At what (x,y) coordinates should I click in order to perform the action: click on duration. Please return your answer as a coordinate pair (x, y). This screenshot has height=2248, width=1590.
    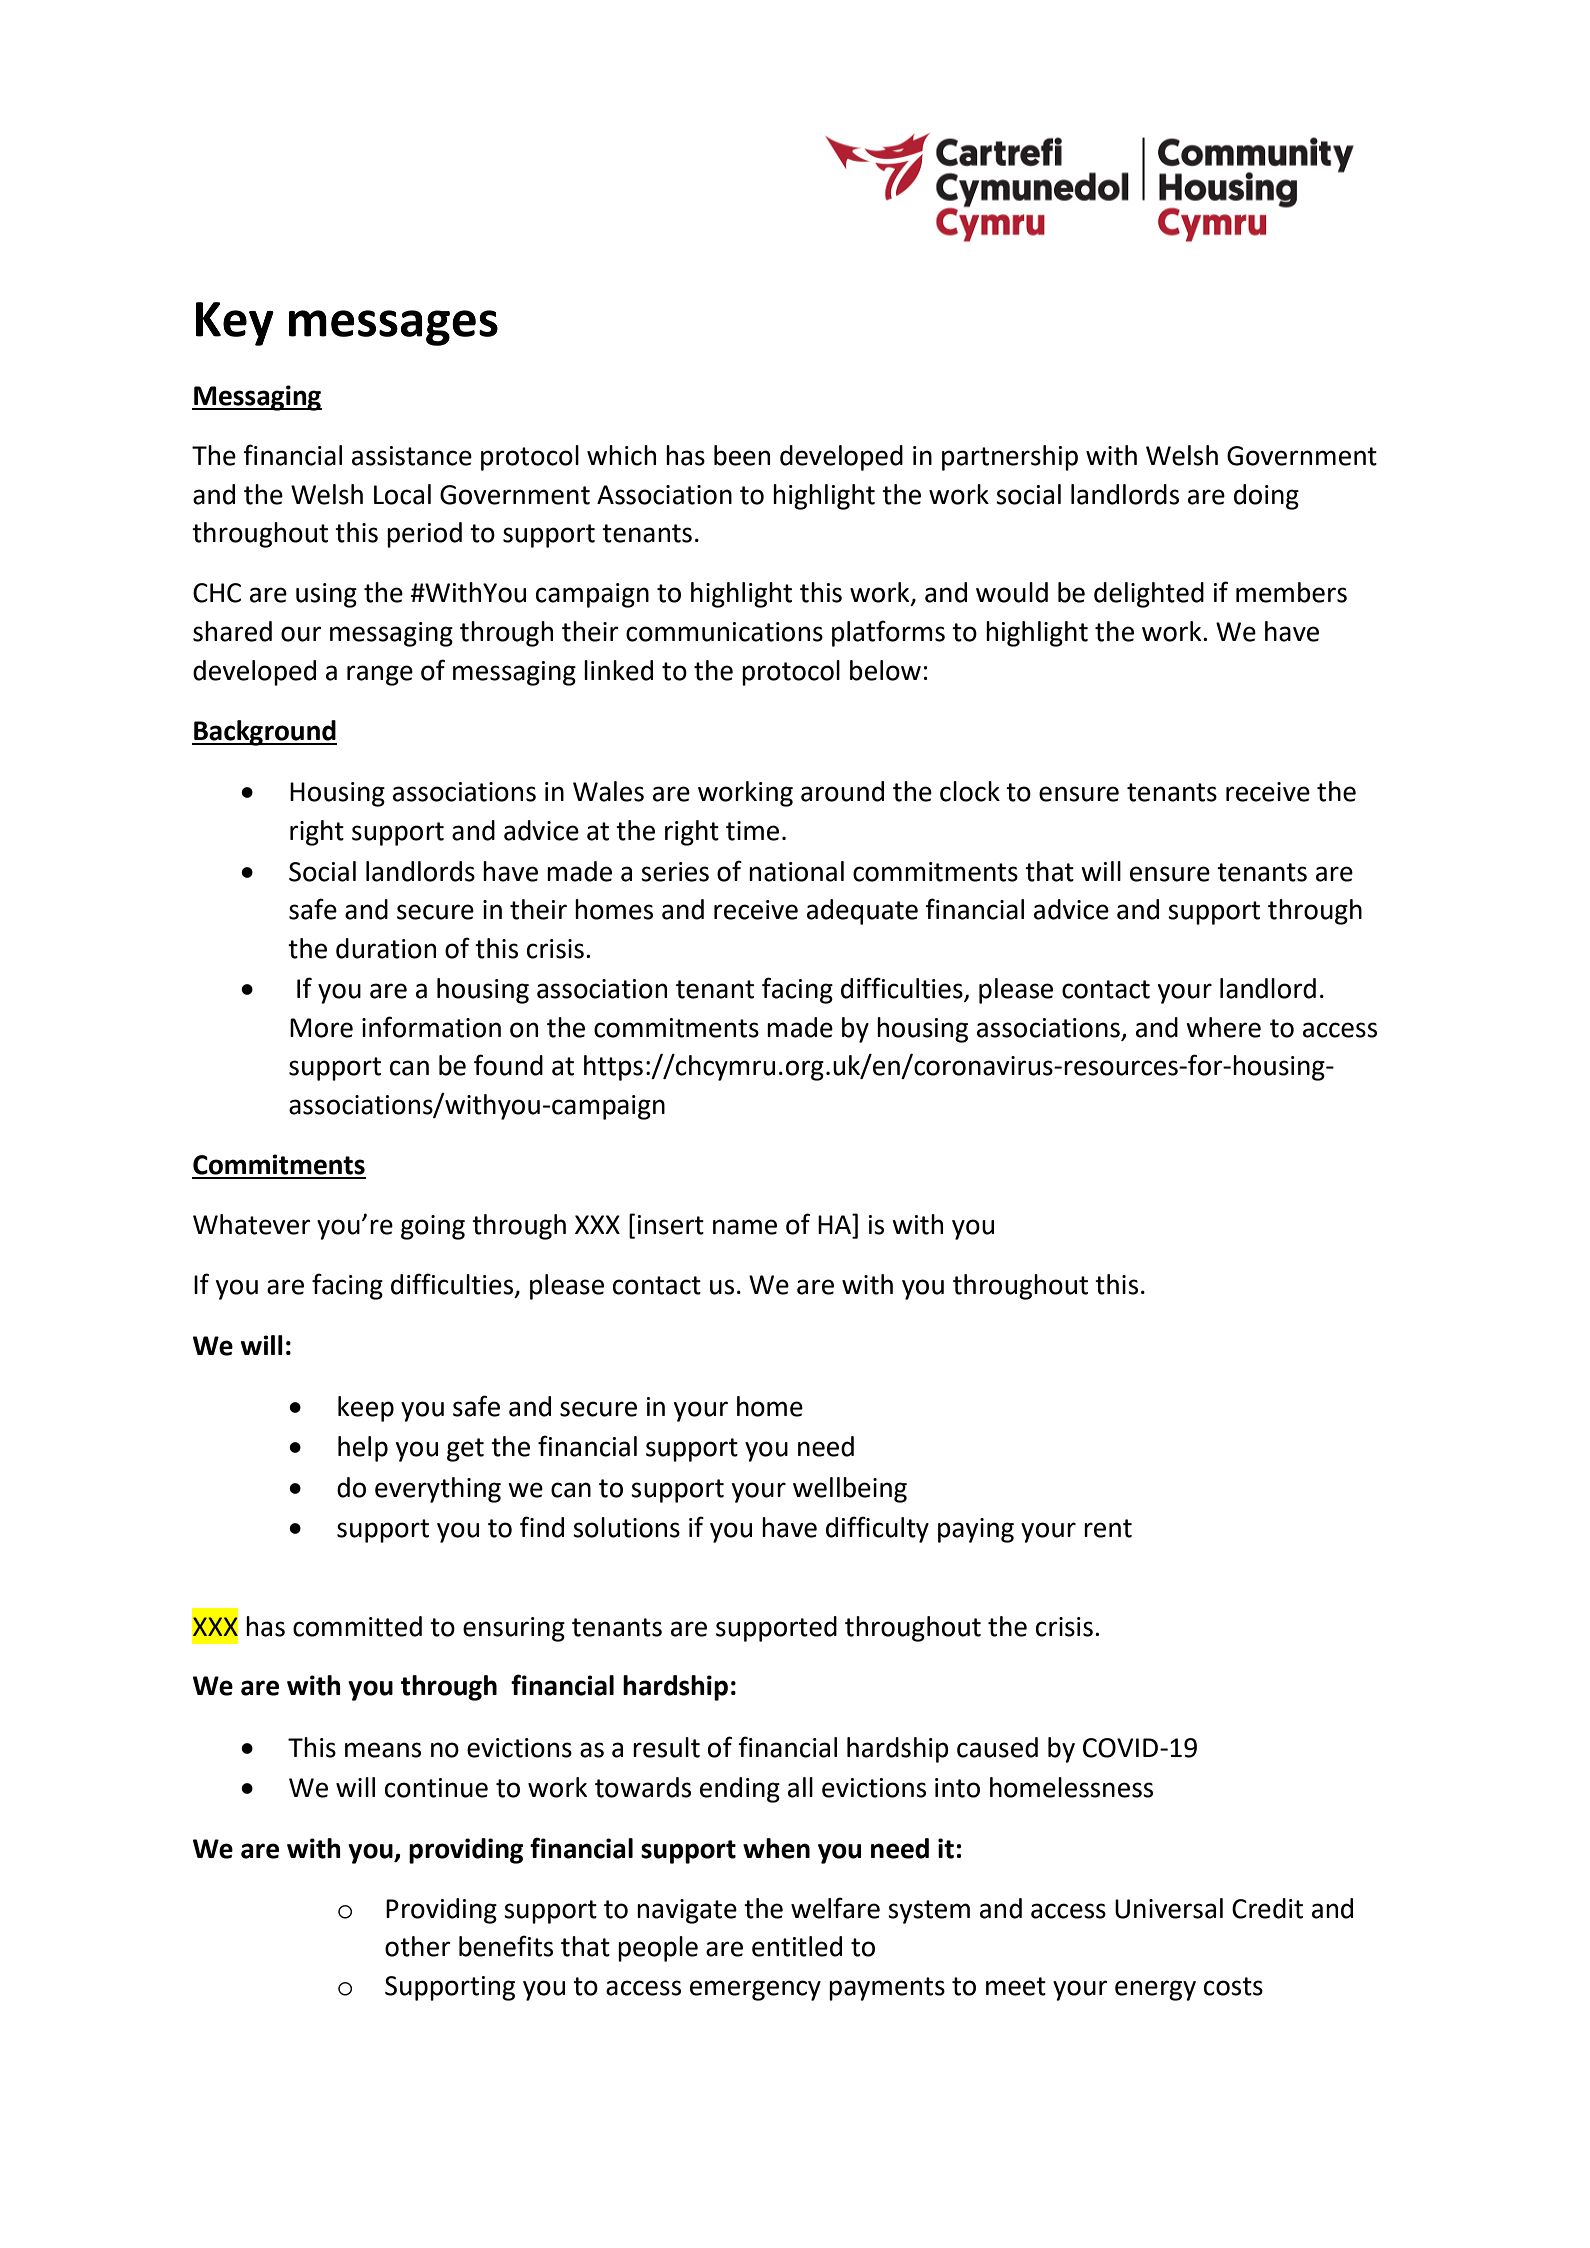
    Looking at the image, I should click on (386, 948).
